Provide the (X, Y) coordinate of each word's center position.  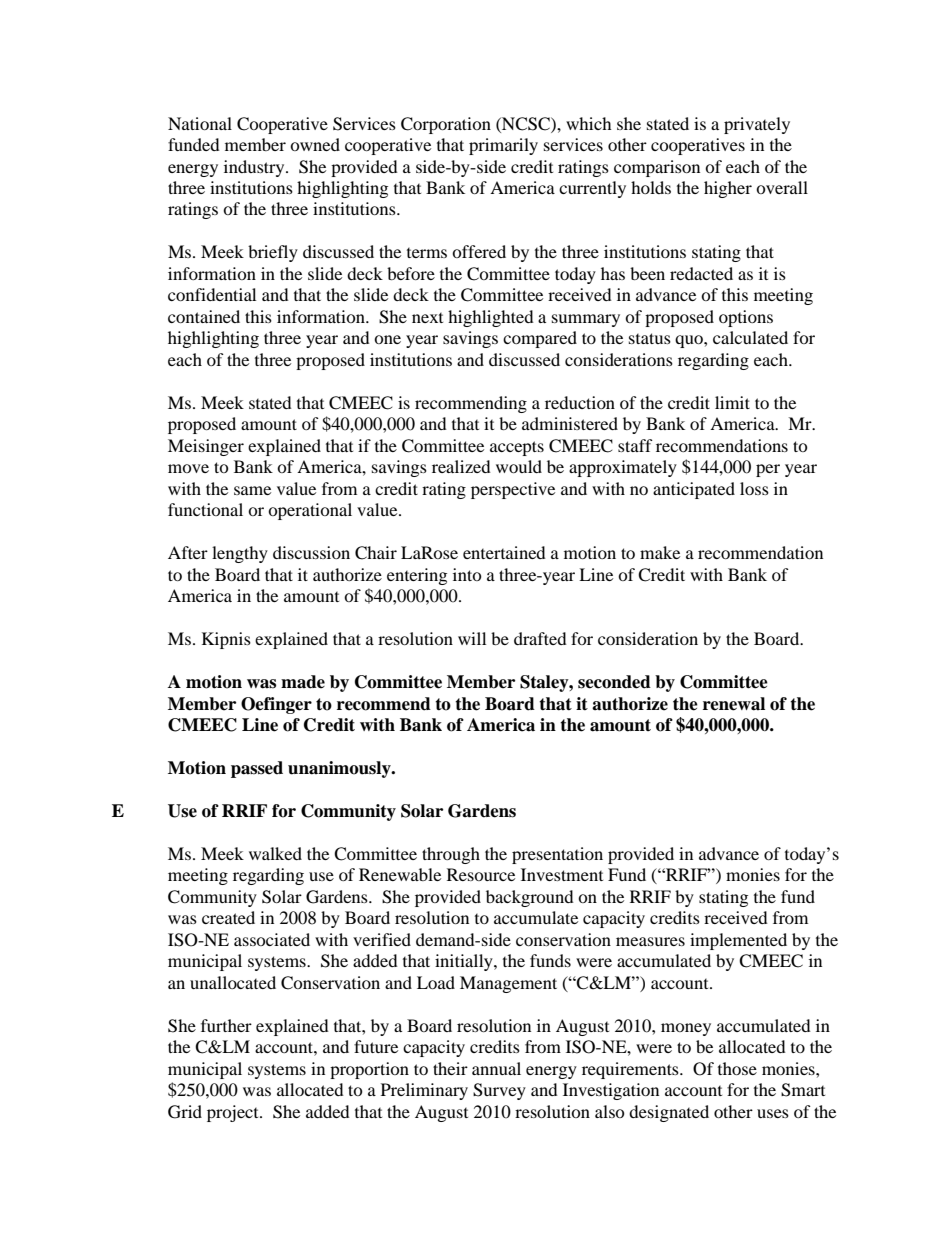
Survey (499, 1091)
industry (255, 168)
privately (757, 125)
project (234, 1113)
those (737, 1068)
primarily (503, 146)
